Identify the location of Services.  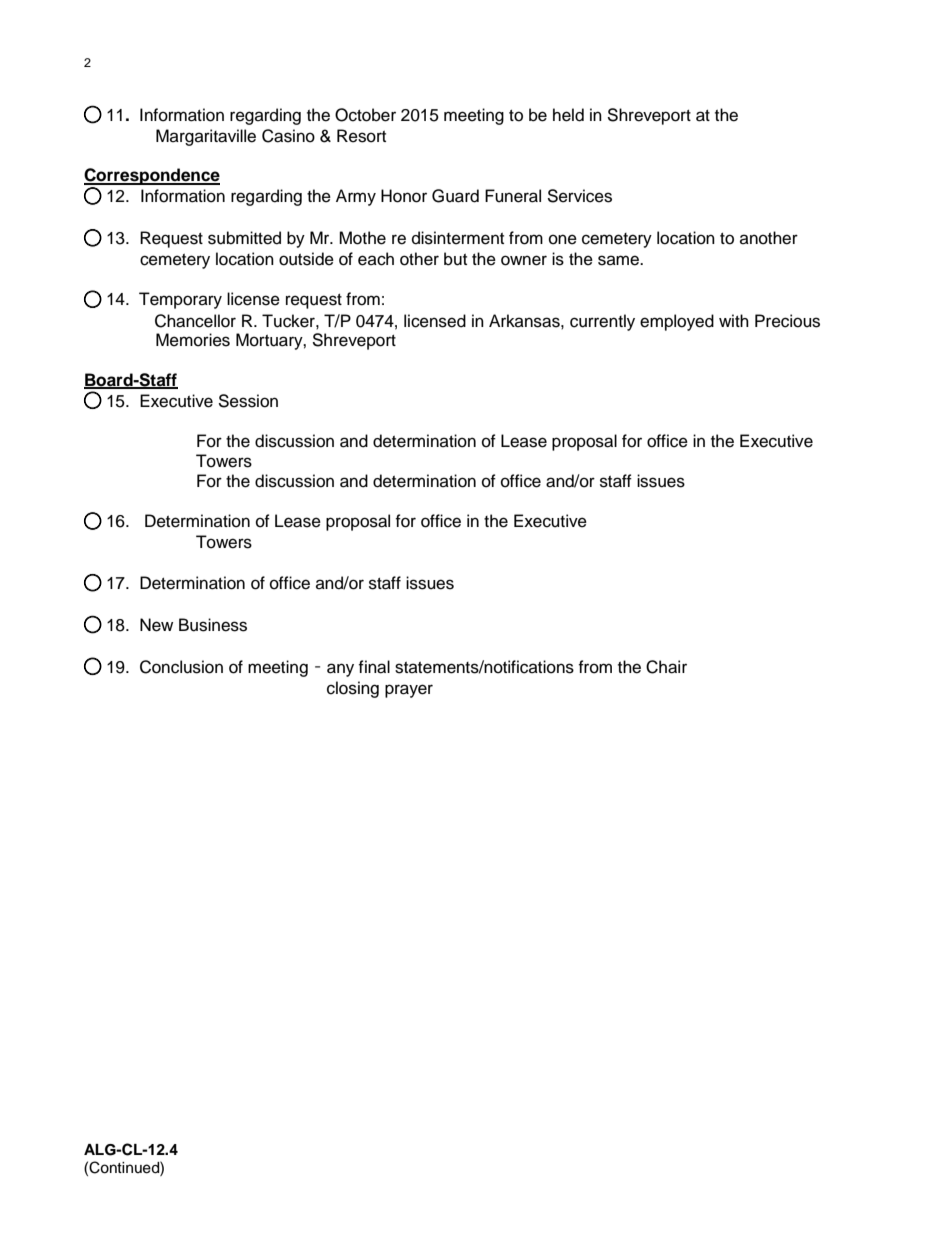
(579, 196).
